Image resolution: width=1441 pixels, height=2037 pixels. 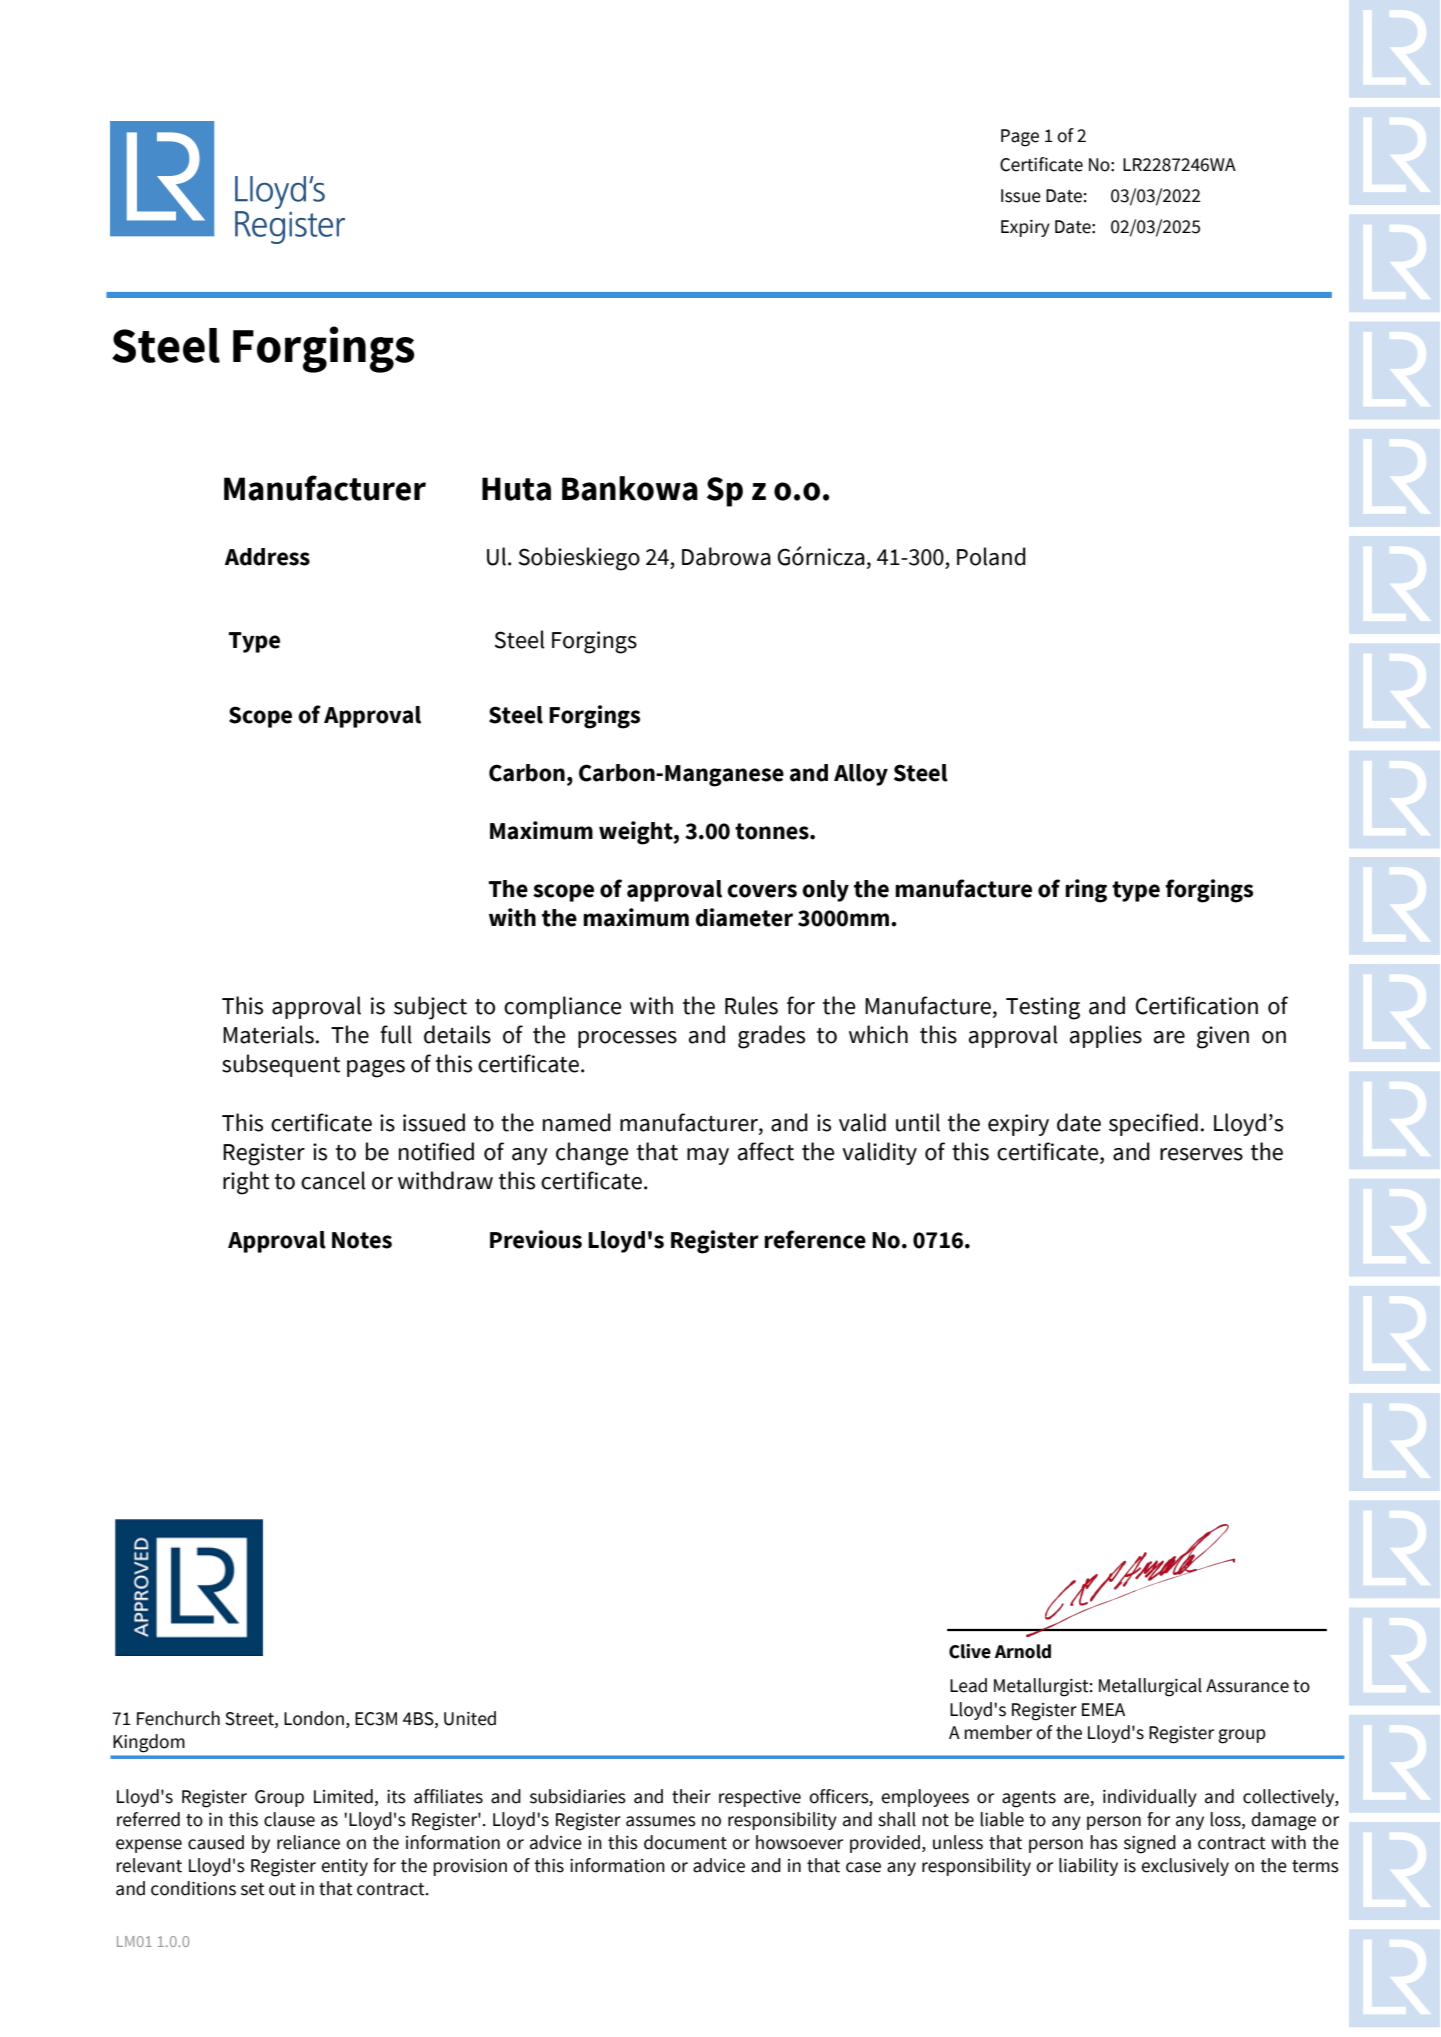 I want to click on Arnold, so click(x=1023, y=1651).
